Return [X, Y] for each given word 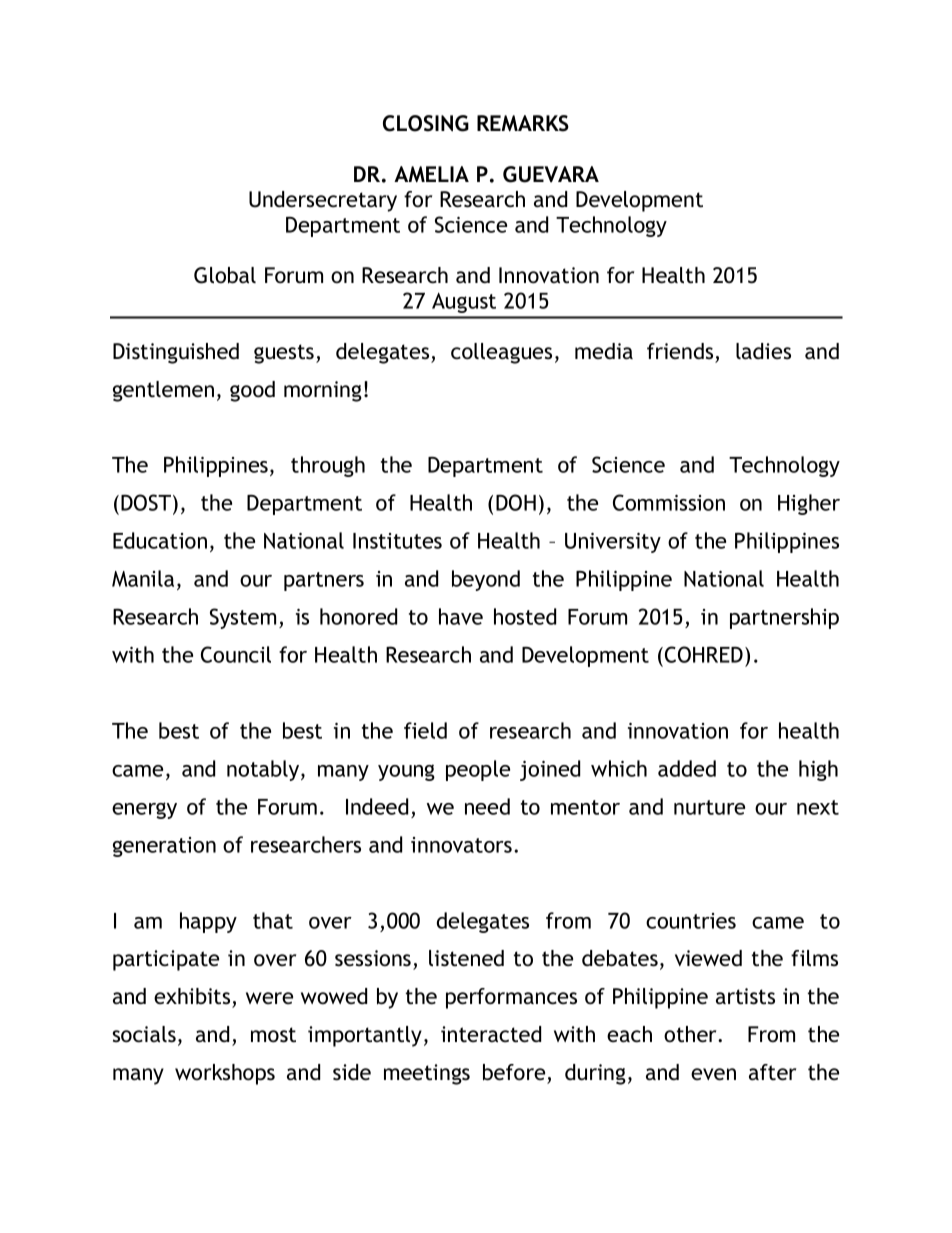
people [478, 770]
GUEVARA [551, 174]
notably [264, 770]
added [687, 768]
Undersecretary [323, 201]
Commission [669, 502]
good [252, 391]
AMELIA [431, 174]
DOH [516, 502]
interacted [491, 1034]
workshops [225, 1074]
